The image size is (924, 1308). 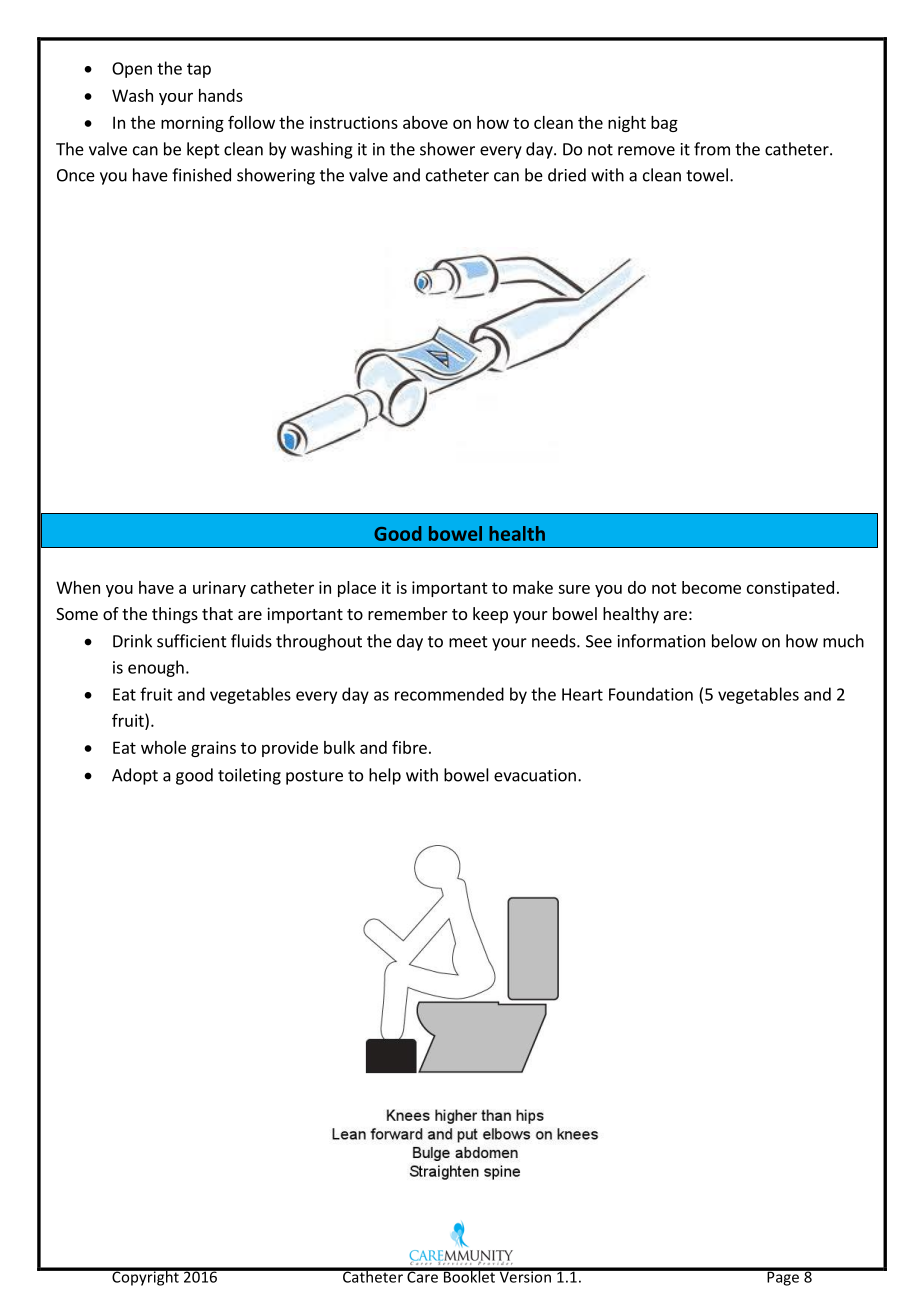 What do you see at coordinates (156, 668) in the page?
I see `enough` at bounding box center [156, 668].
